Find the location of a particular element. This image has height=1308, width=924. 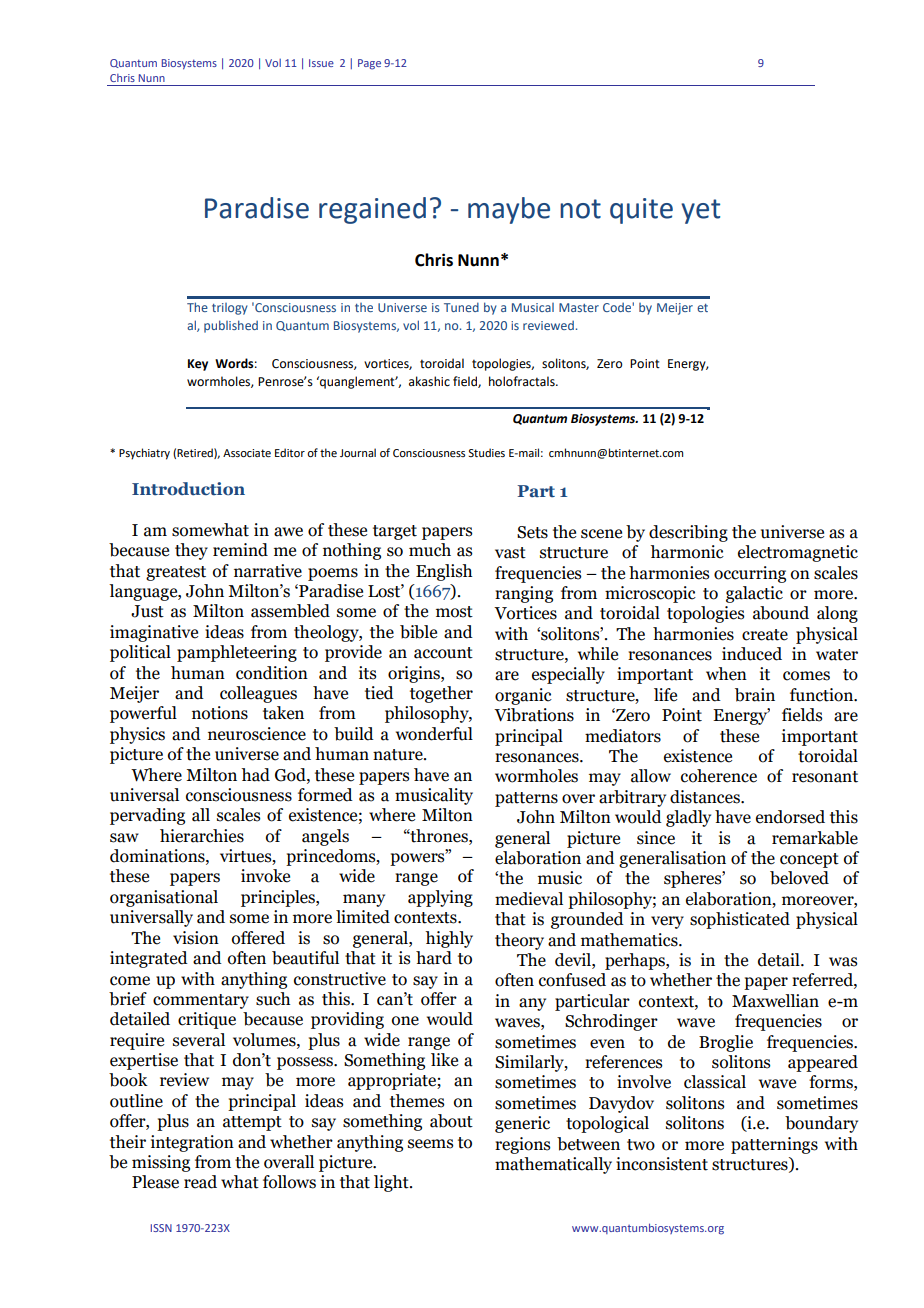

trilogy is located at coordinates (230, 309).
